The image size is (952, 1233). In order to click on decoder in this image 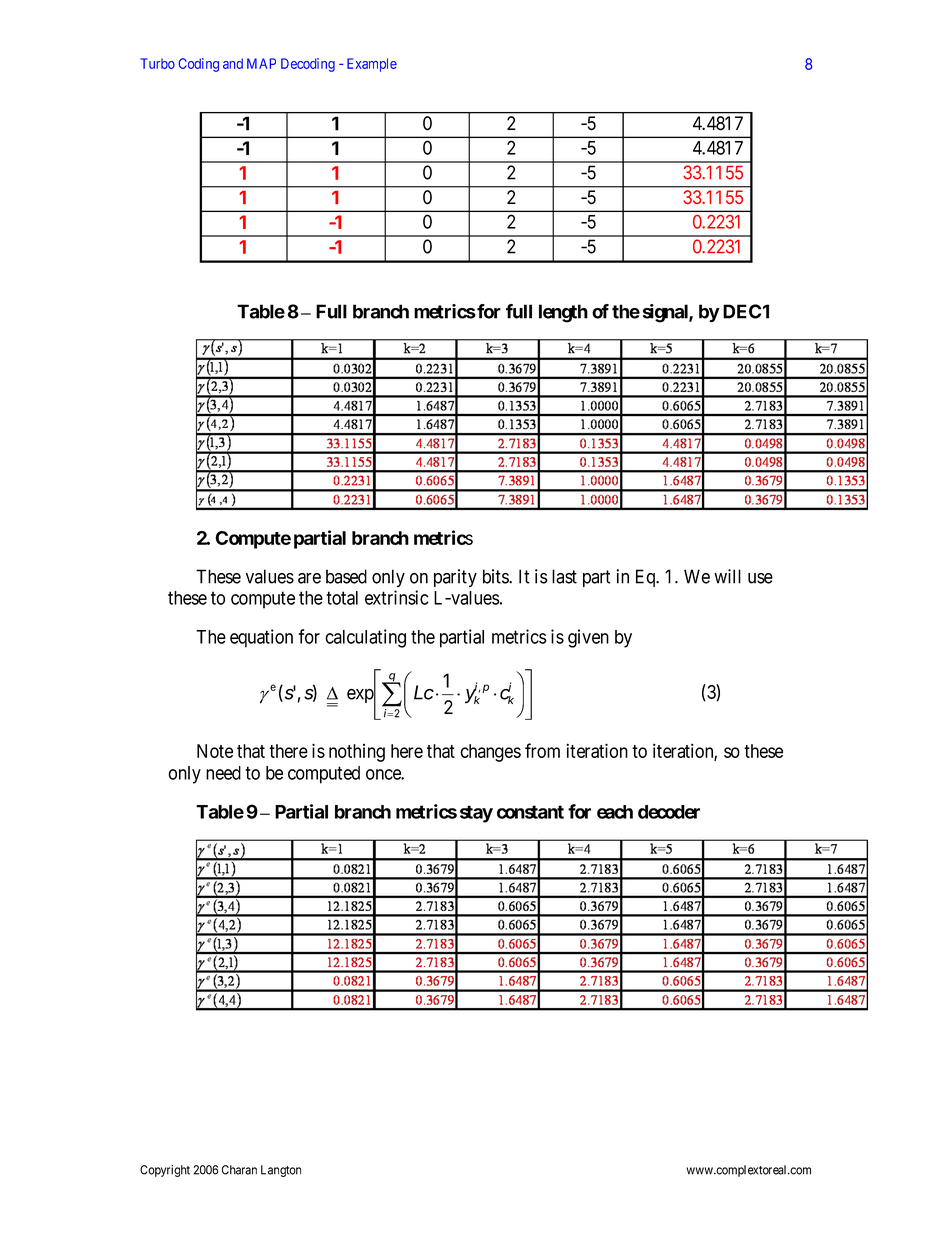, I will do `click(669, 812)`.
